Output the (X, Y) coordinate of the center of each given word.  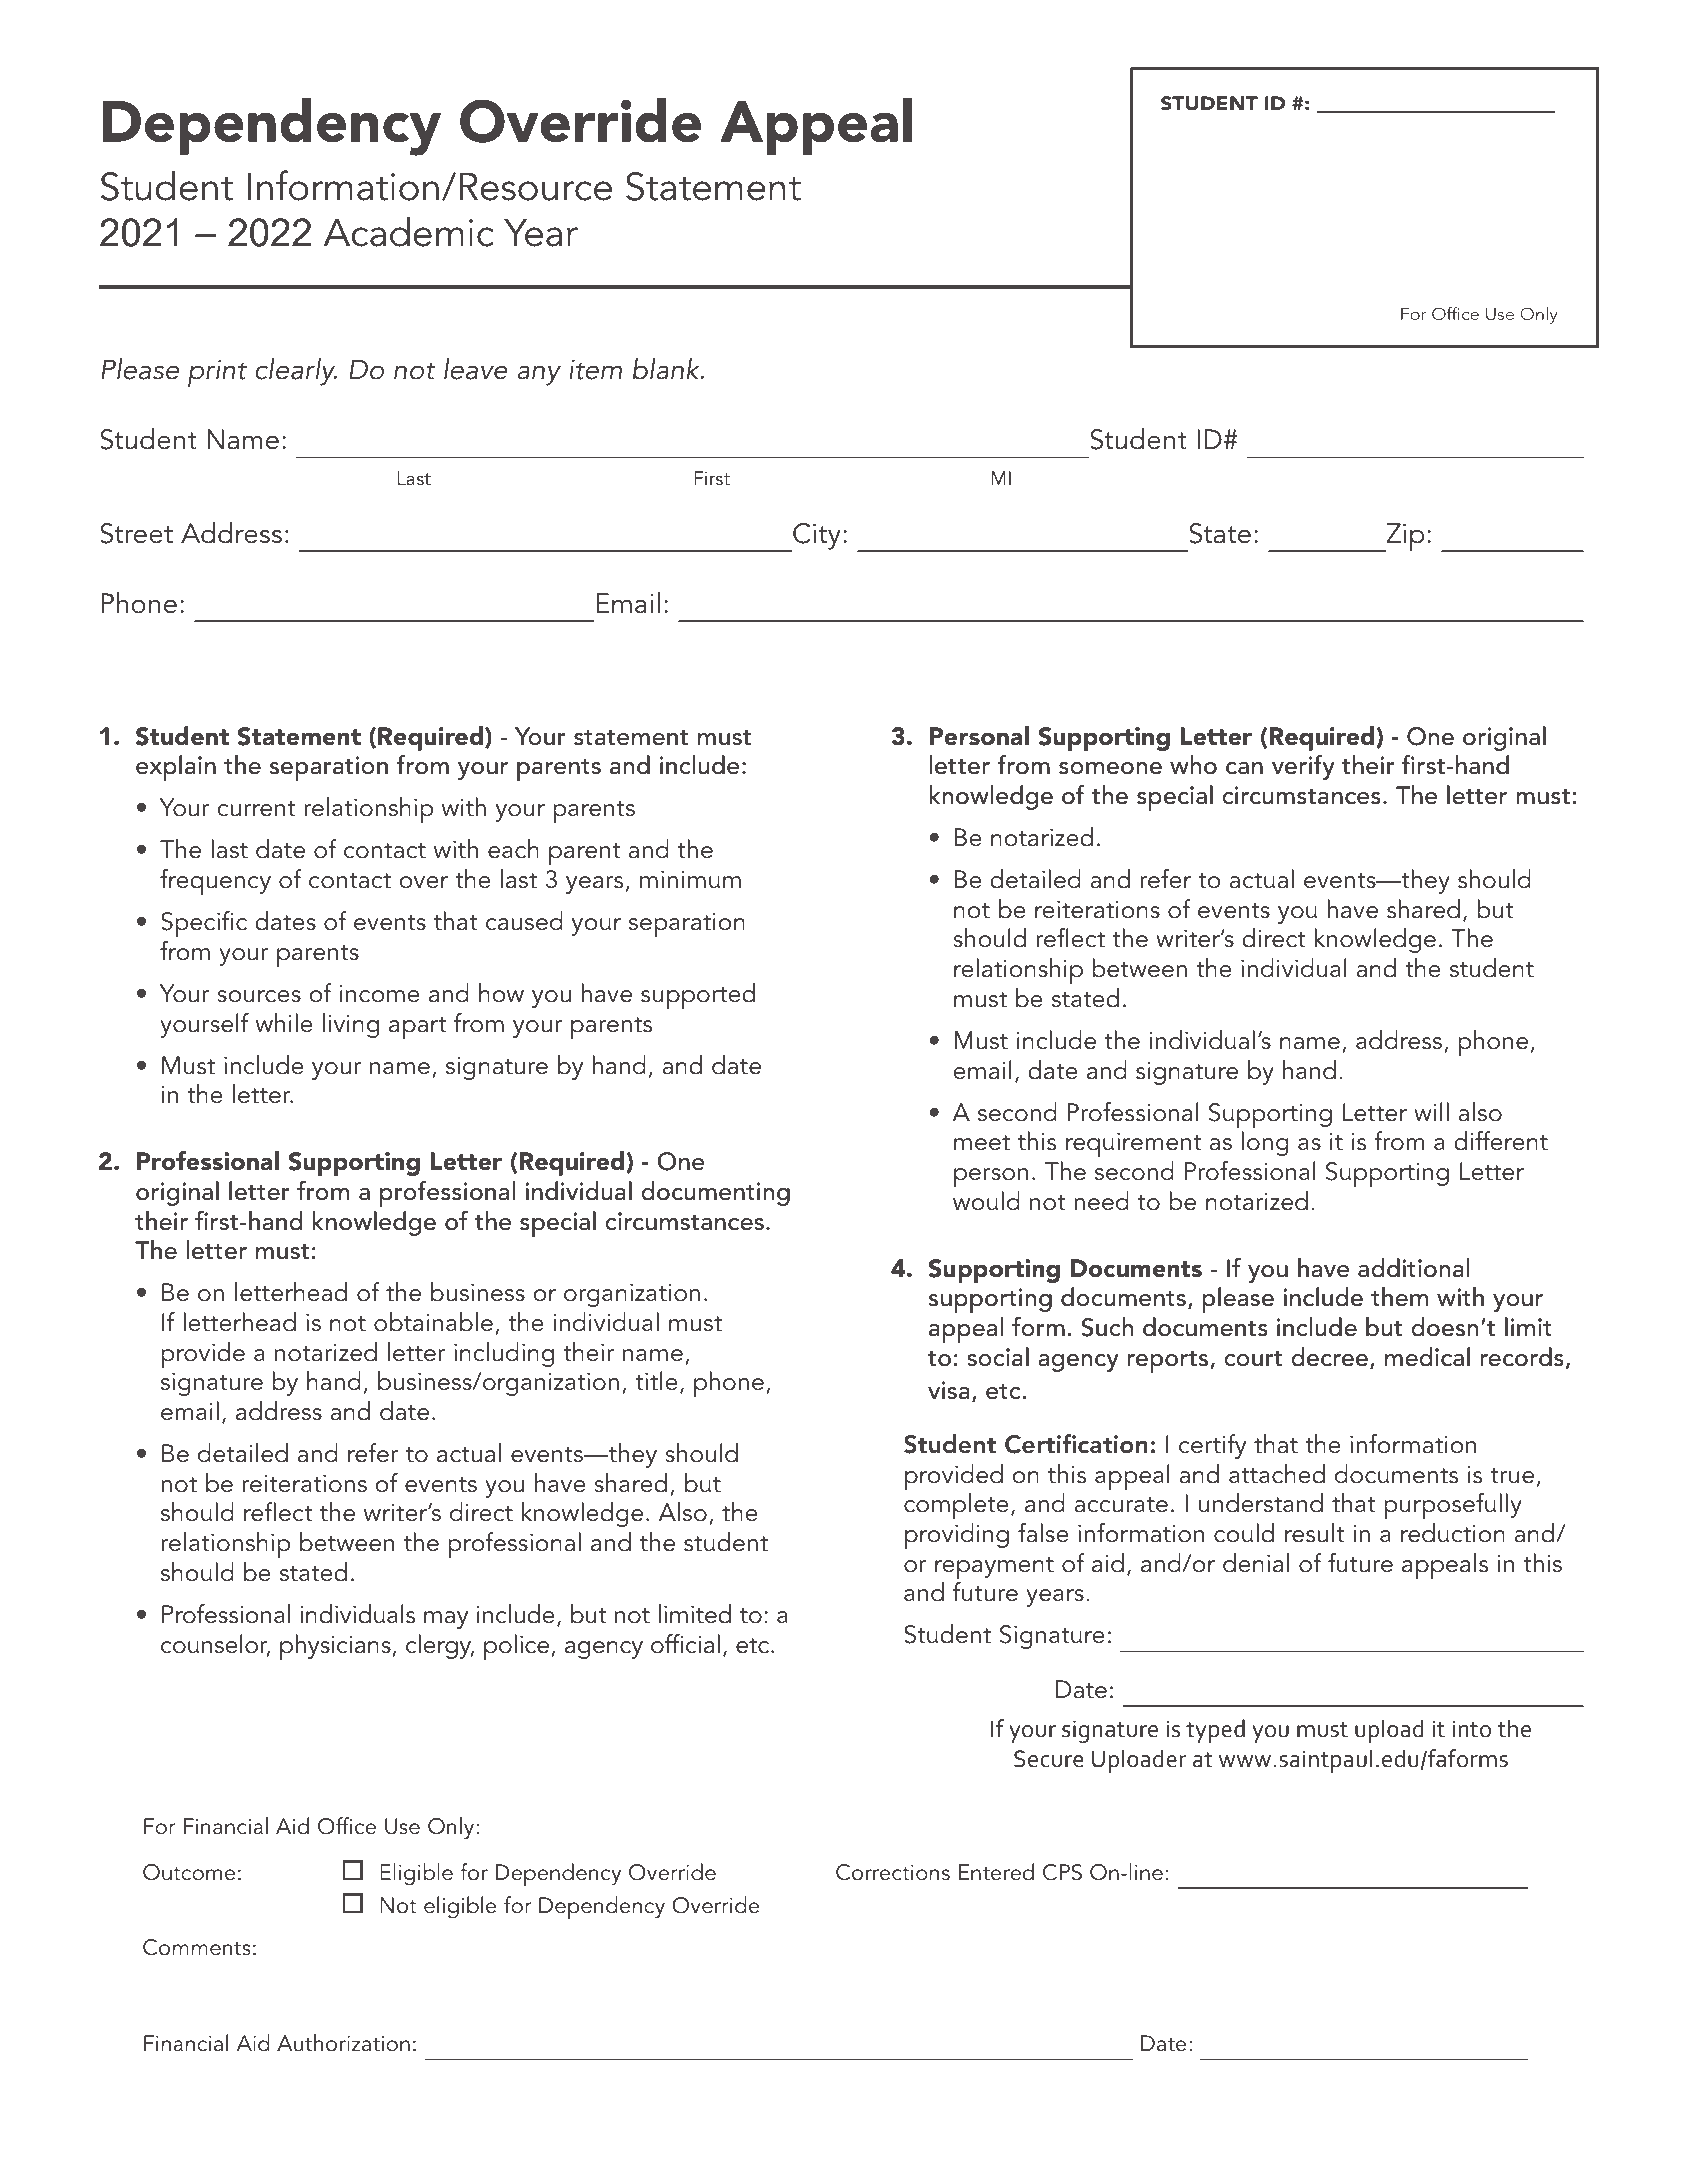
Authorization (343, 2043)
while (284, 1023)
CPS (1062, 1872)
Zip (1404, 537)
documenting (715, 1193)
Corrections (893, 1872)
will (1431, 1111)
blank (667, 369)
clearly (296, 372)
